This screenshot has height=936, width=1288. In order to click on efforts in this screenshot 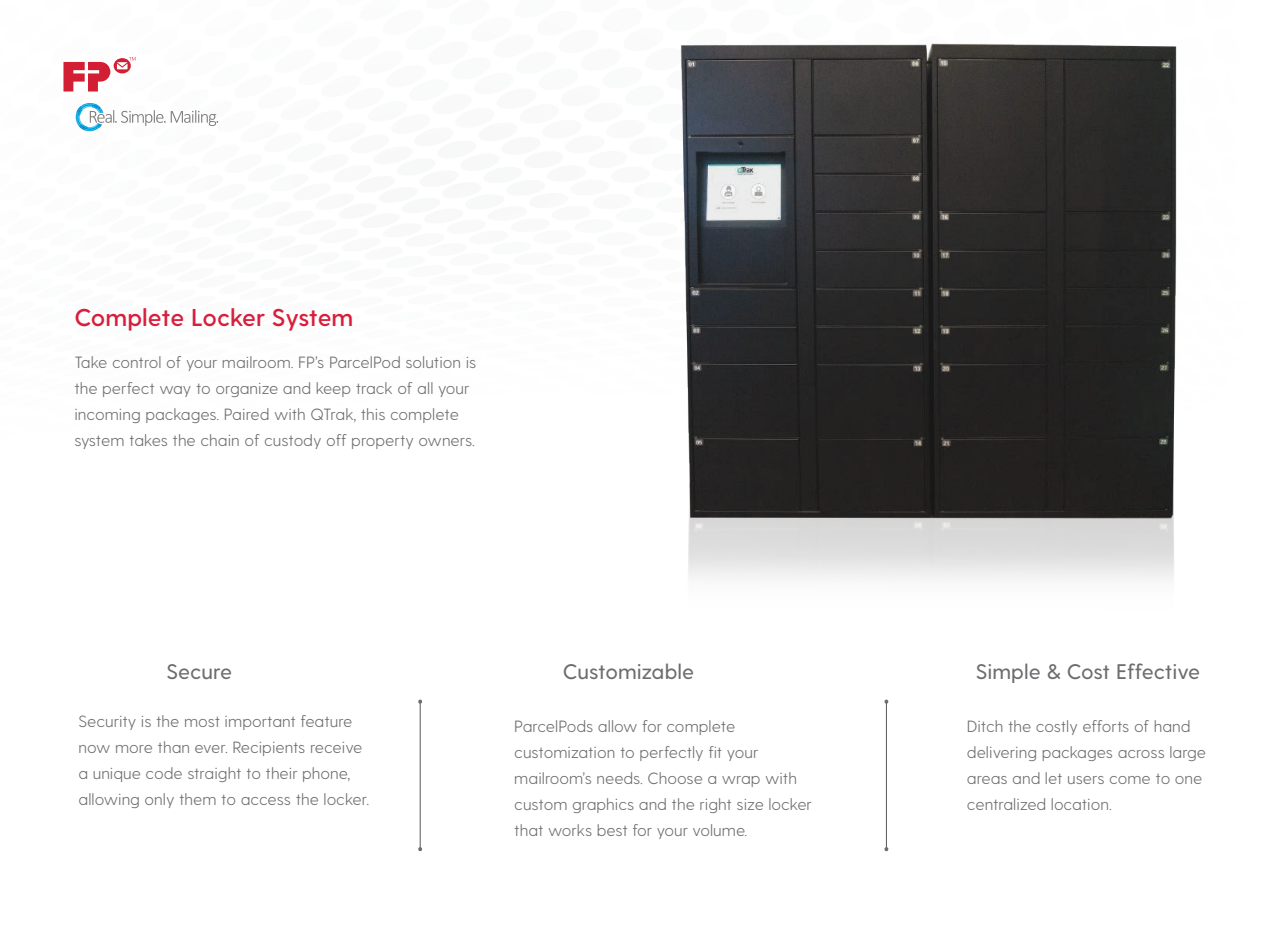, I will do `click(1106, 726)`.
